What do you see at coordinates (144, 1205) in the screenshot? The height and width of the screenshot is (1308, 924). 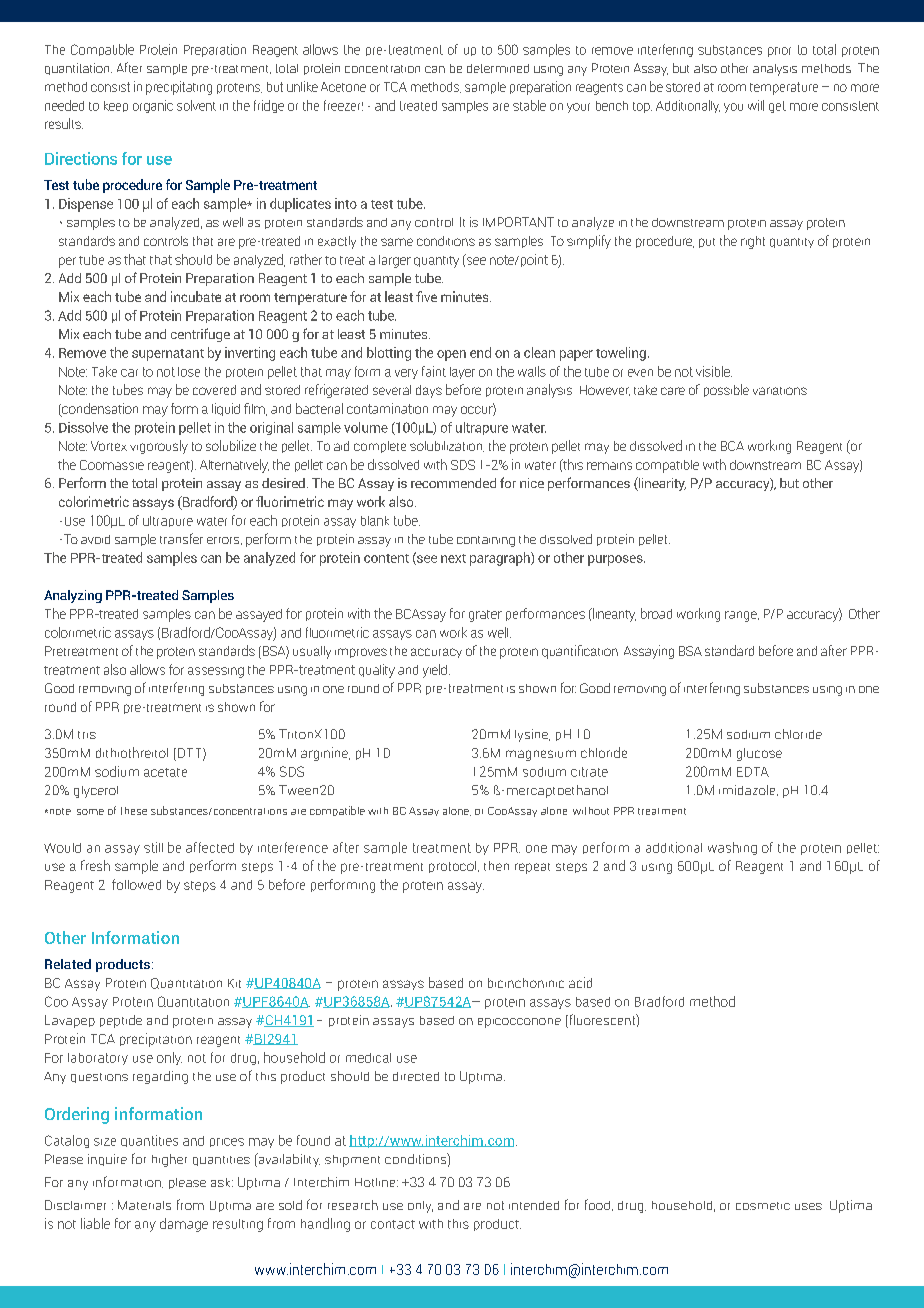 I see `Materials` at bounding box center [144, 1205].
